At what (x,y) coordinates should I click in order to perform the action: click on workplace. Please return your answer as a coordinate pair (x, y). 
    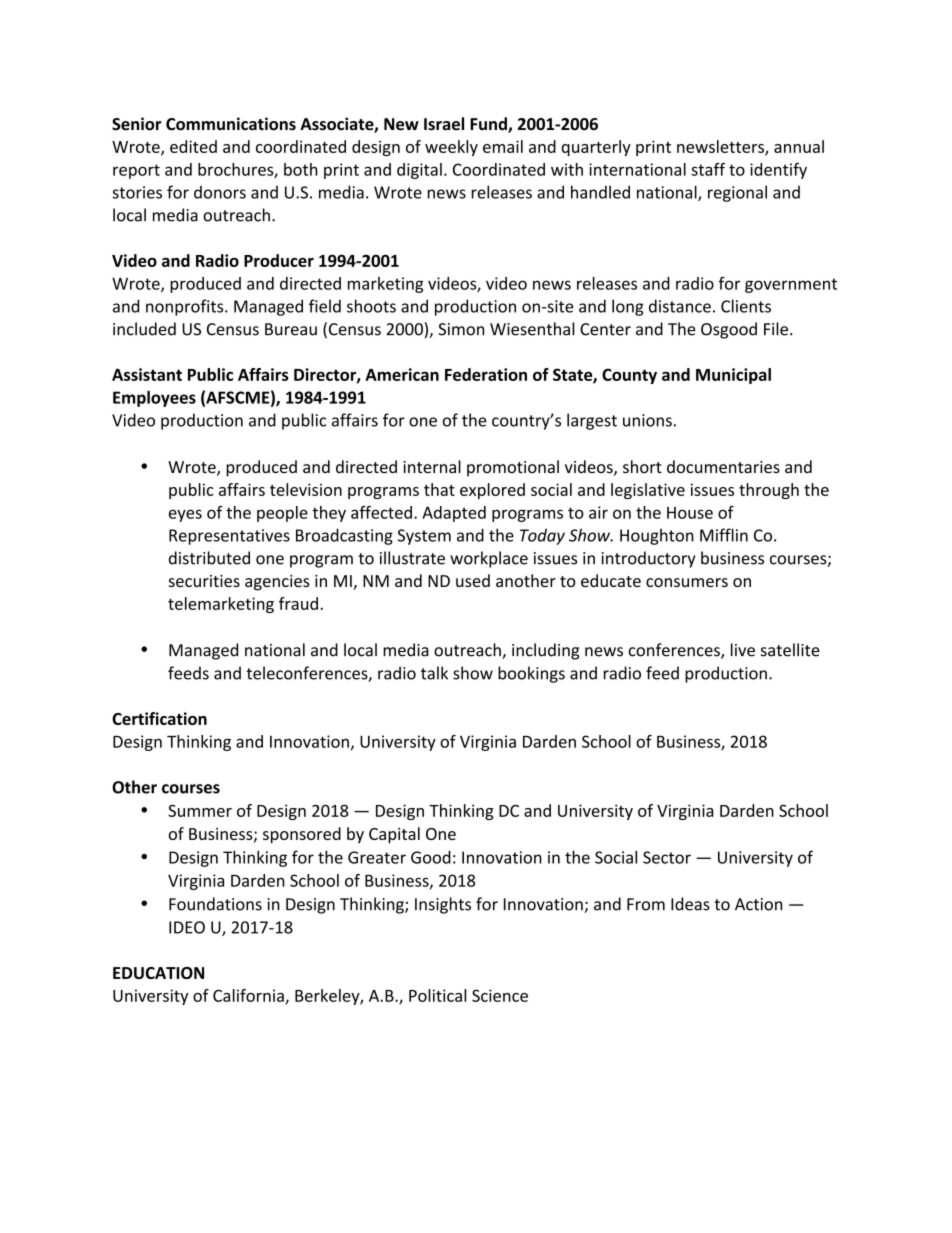
    Looking at the image, I should click on (489, 559).
